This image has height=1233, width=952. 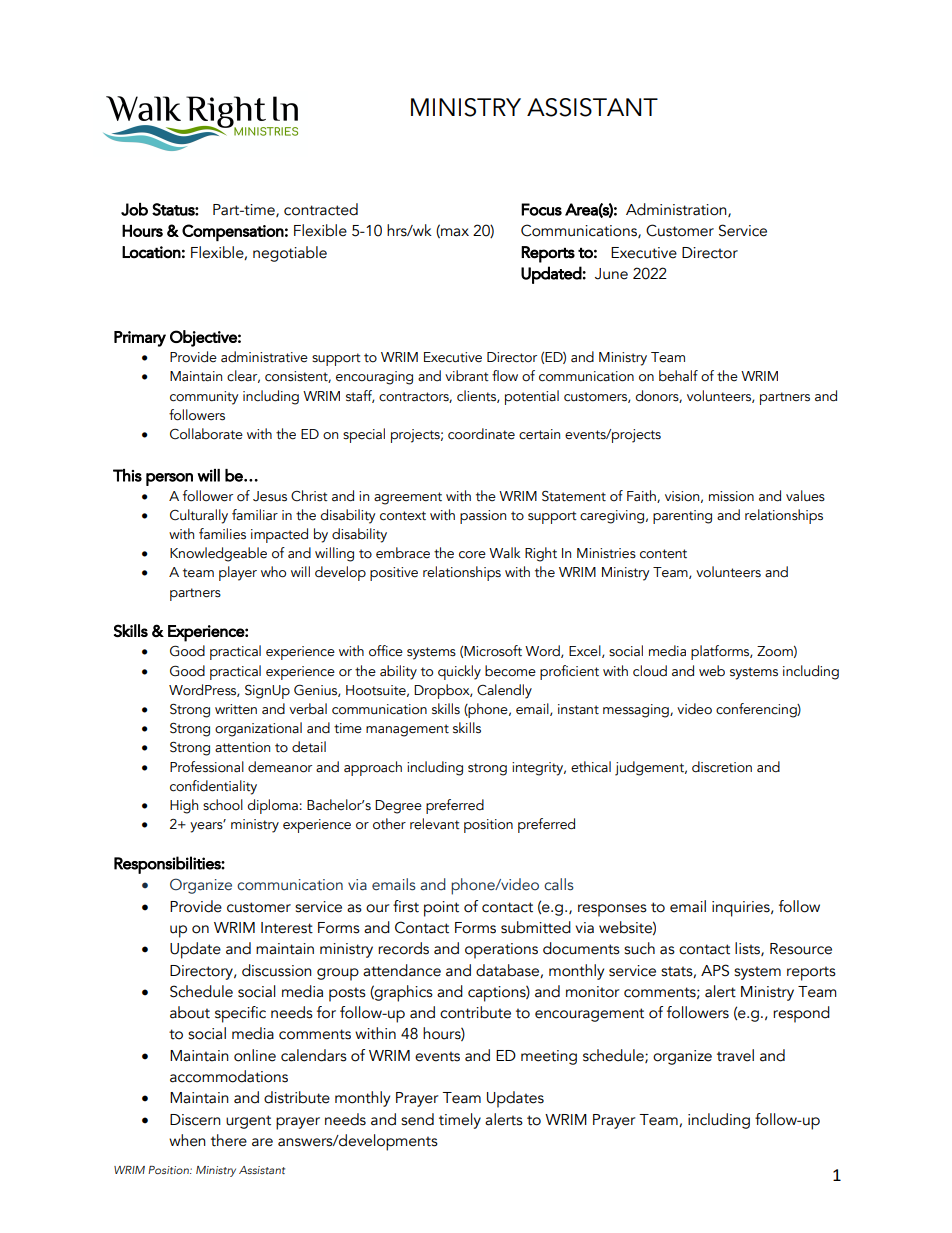 I want to click on relevant, so click(x=435, y=824).
